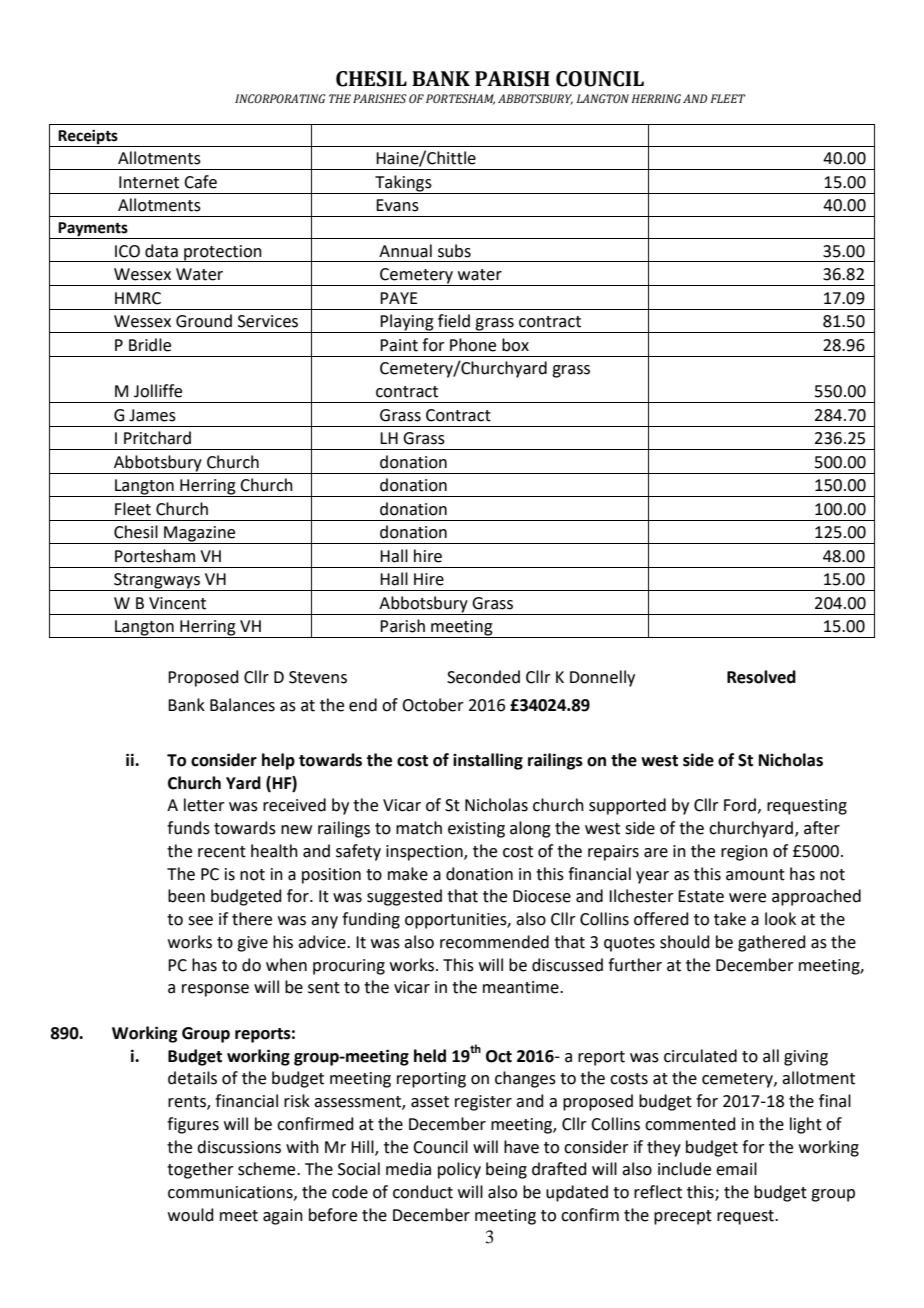  Describe the element at coordinates (200, 182) in the screenshot. I see `Cafe` at that location.
